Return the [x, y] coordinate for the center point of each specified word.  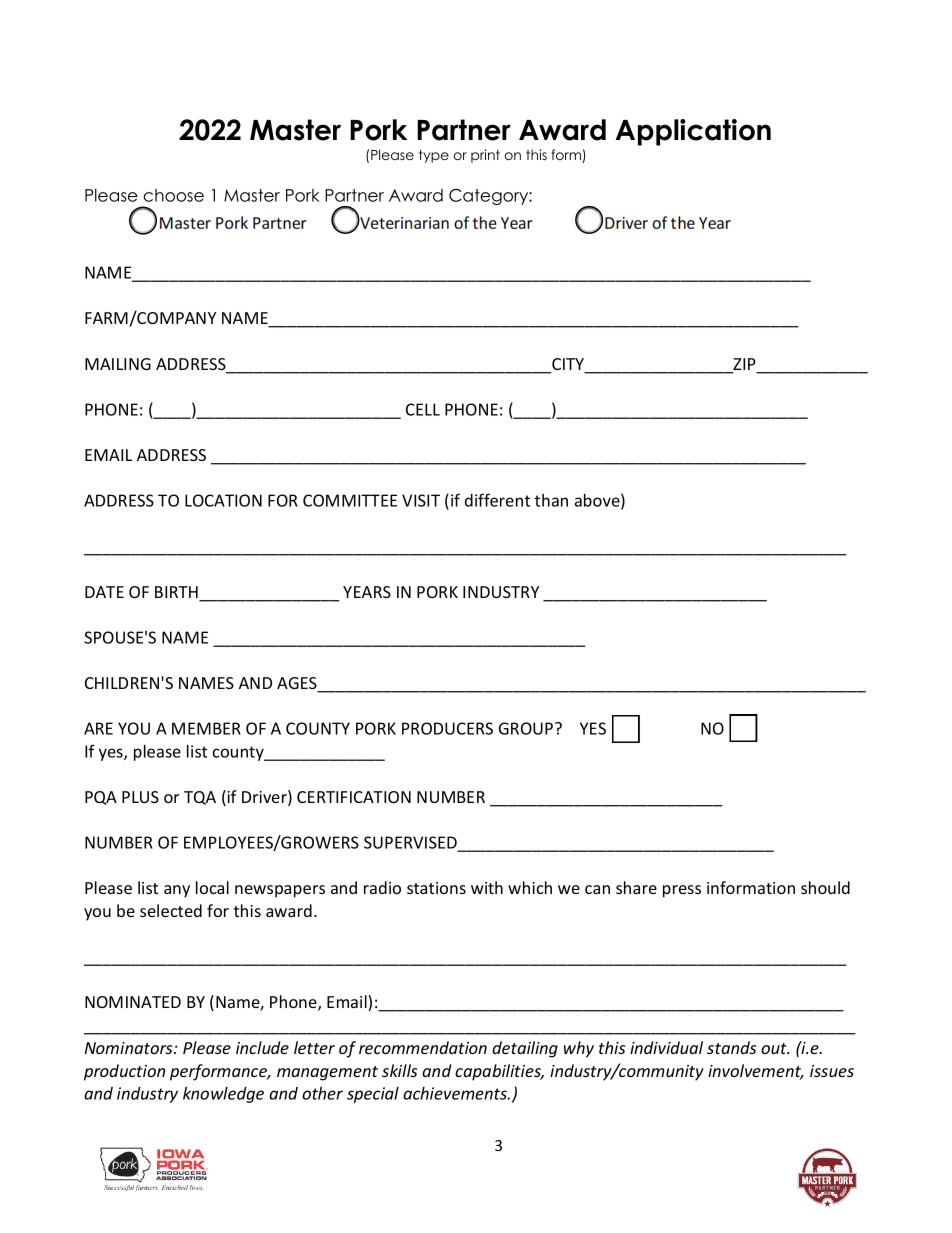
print [485, 156]
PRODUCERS [447, 728]
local [212, 887]
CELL [423, 409]
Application [693, 132]
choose [173, 195]
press [682, 891]
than [551, 500]
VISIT [421, 500]
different [497, 500]
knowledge [223, 1095]
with [487, 887]
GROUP [527, 728]
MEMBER [206, 728]
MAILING [118, 364]
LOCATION [223, 500]
